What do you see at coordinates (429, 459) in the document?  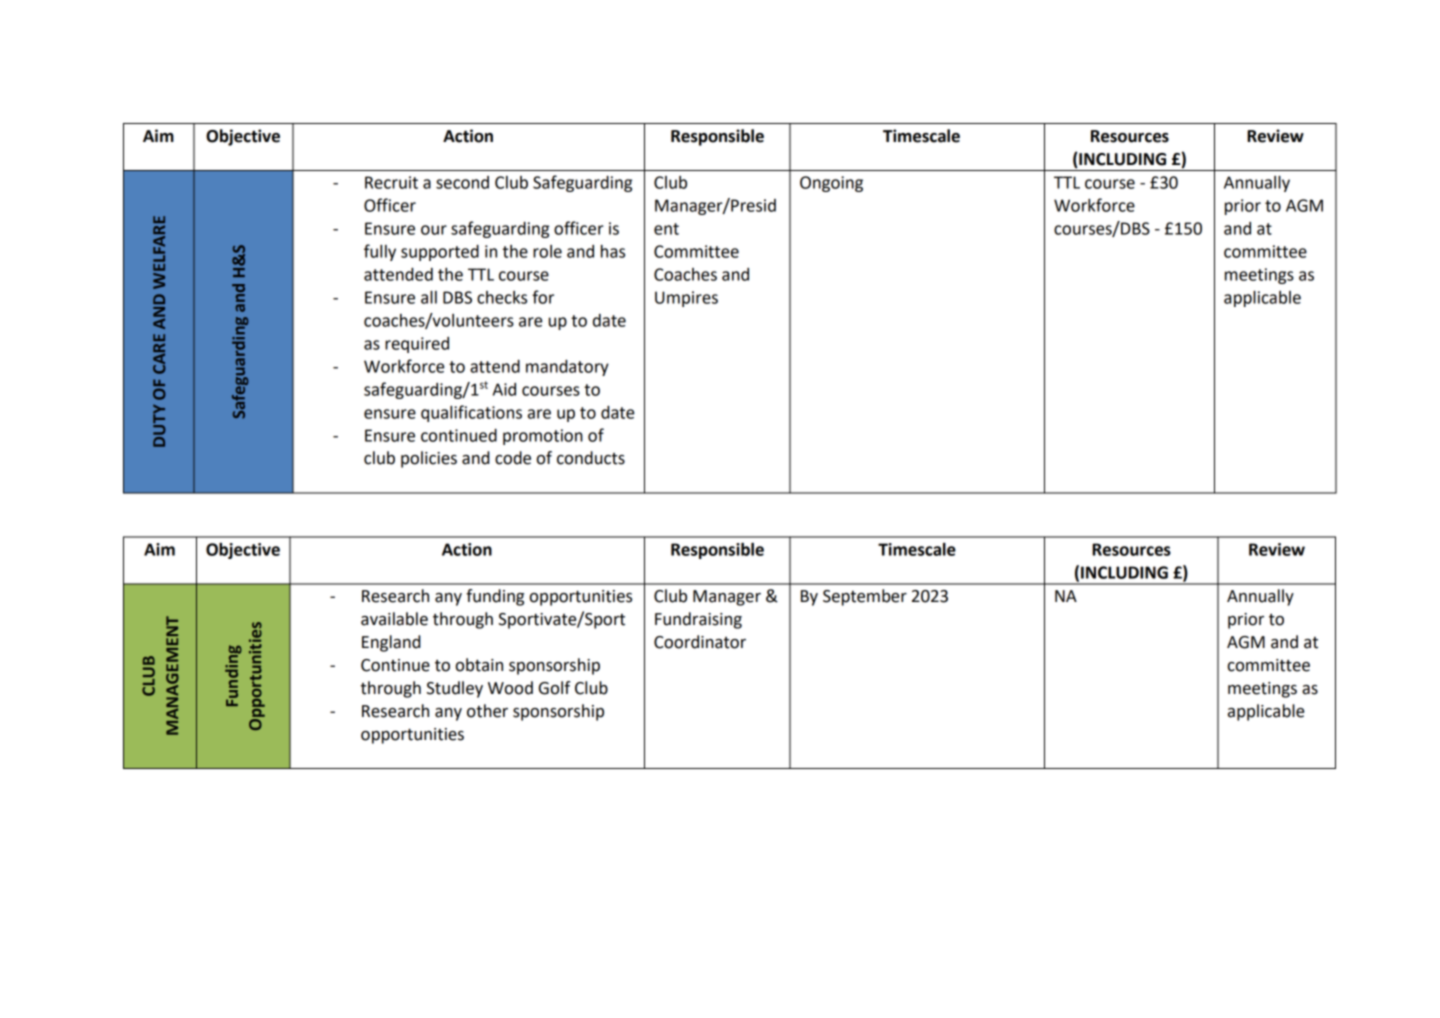 I see `policies` at bounding box center [429, 459].
